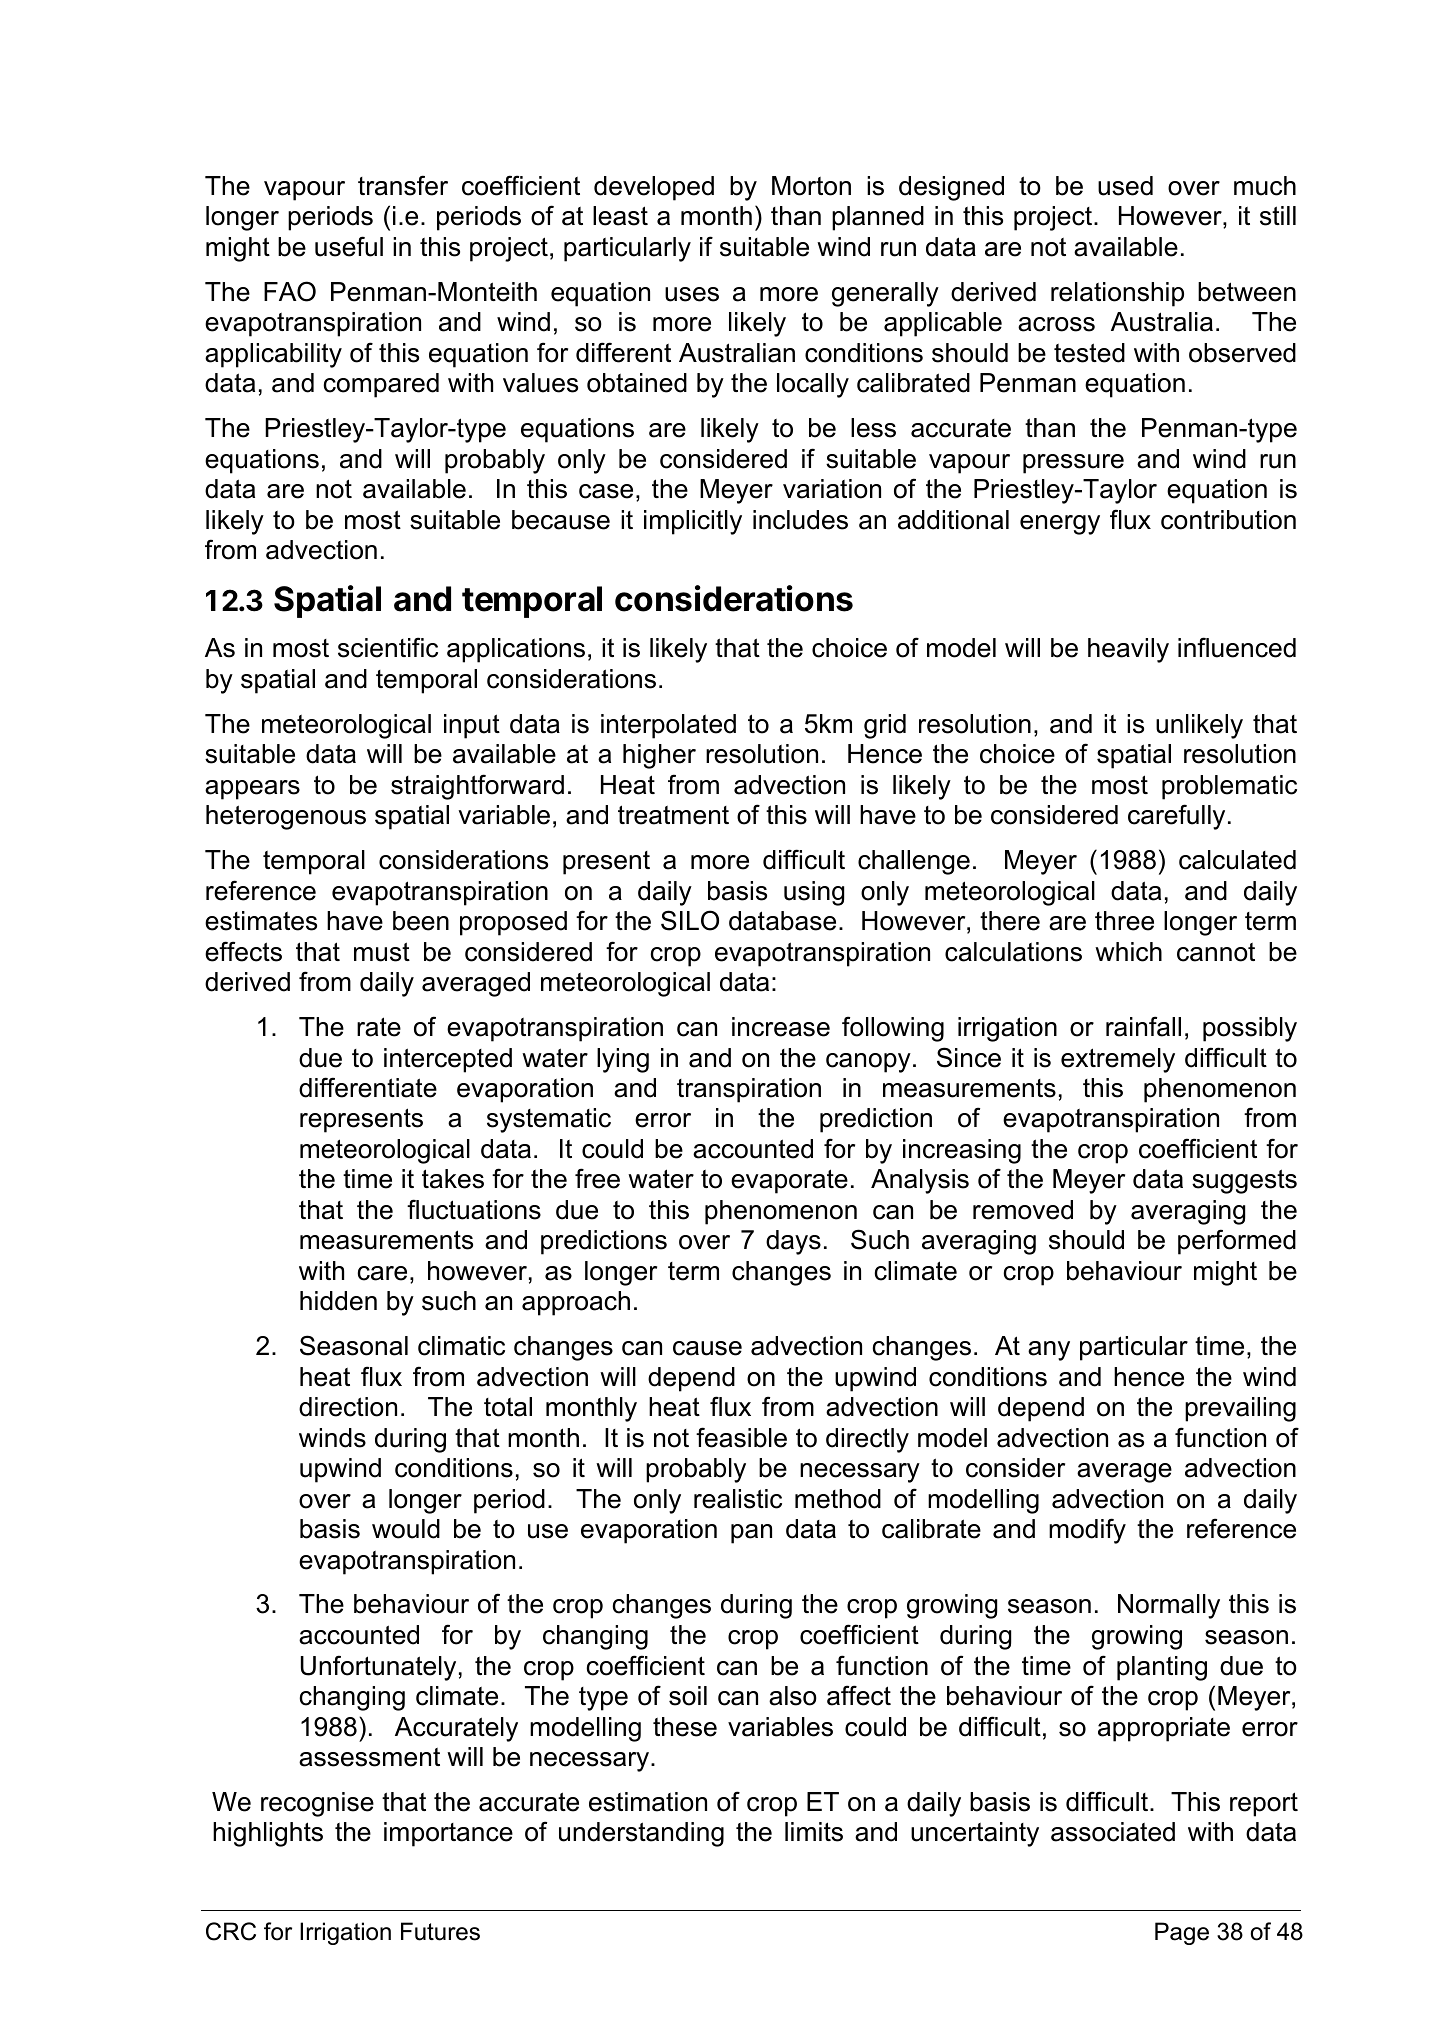 The image size is (1434, 2029). What do you see at coordinates (811, 186) in the screenshot?
I see `Morton` at bounding box center [811, 186].
